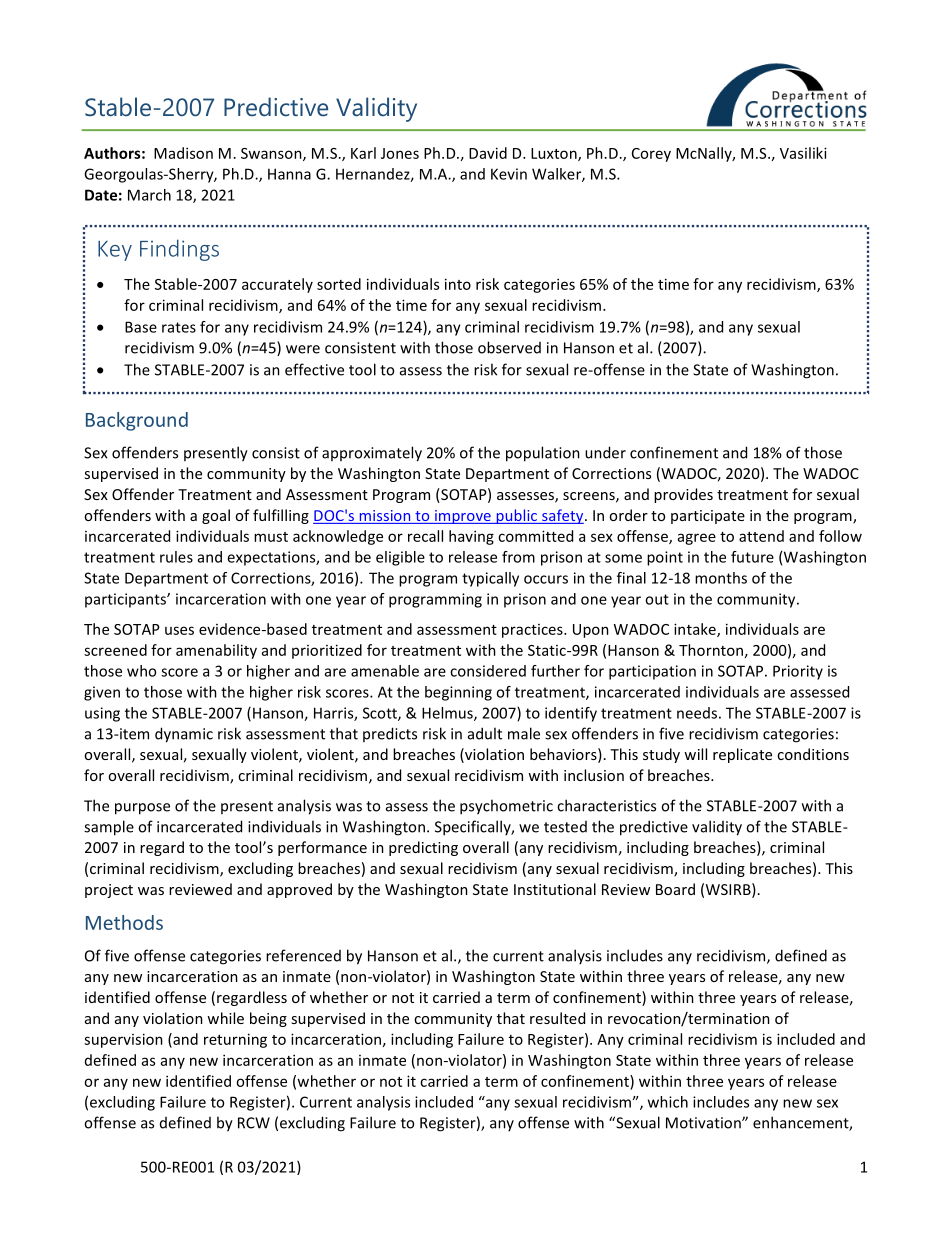  What do you see at coordinates (179, 630) in the screenshot?
I see `uses` at bounding box center [179, 630].
